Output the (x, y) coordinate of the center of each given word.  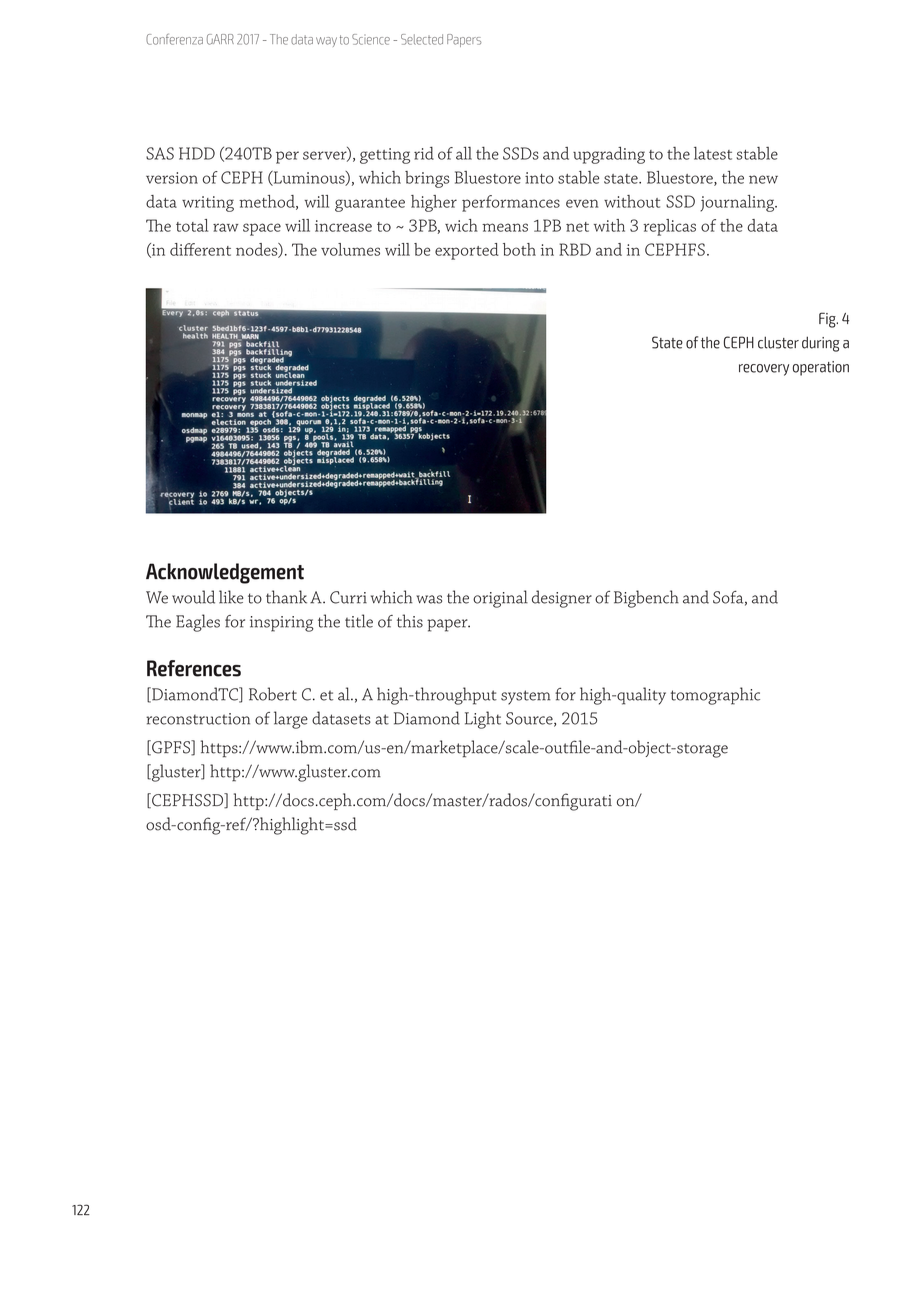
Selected (422, 39)
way (326, 42)
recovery (764, 370)
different (200, 249)
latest (713, 153)
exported (467, 251)
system (526, 697)
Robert (273, 694)
